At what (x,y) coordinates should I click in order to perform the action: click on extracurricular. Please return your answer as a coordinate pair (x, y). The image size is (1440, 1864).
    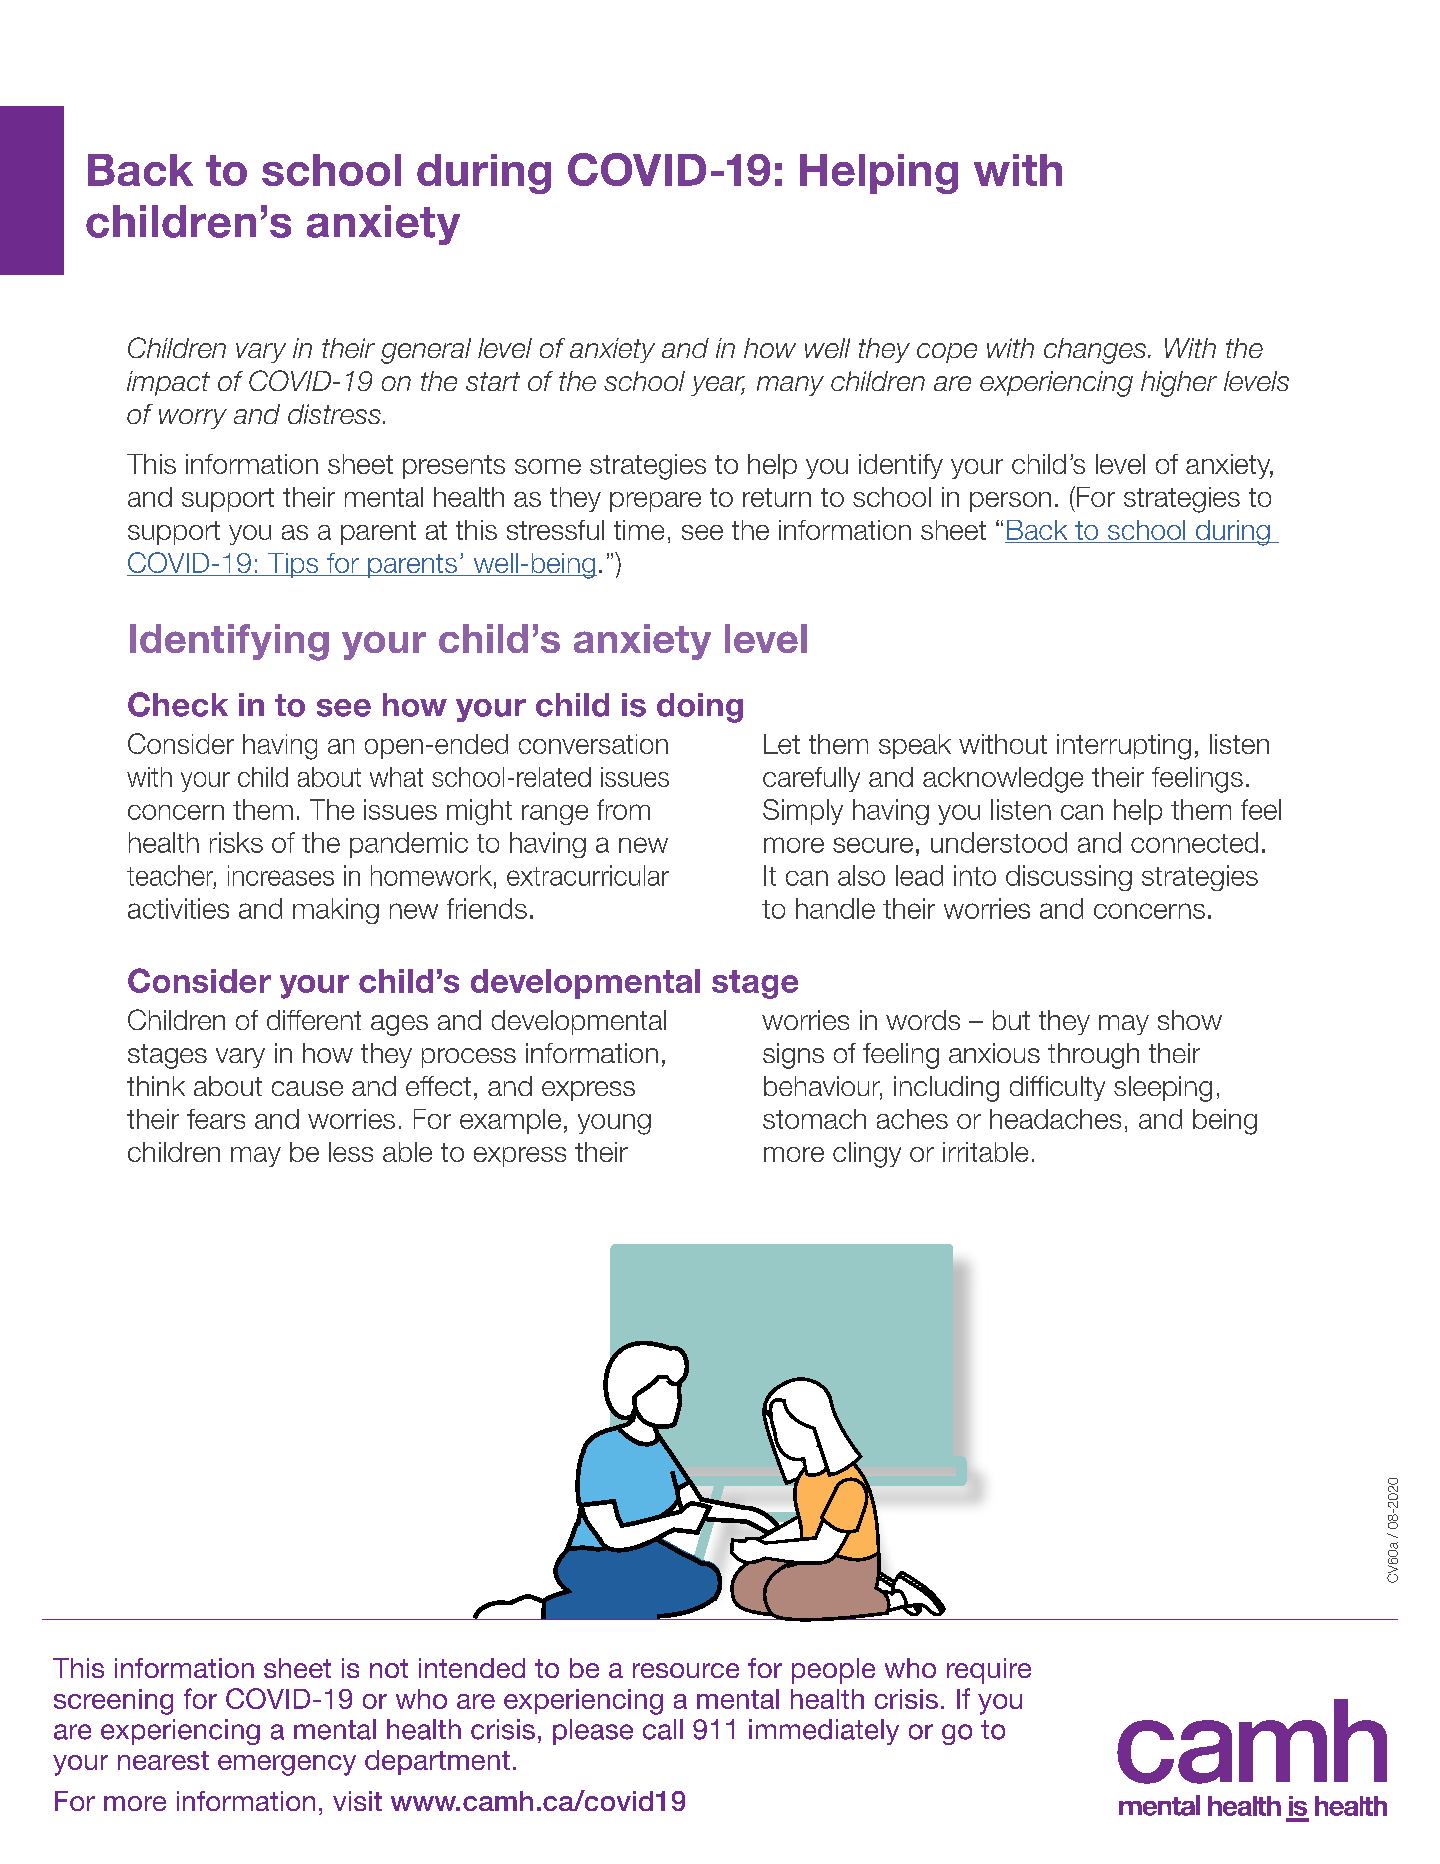
    Looking at the image, I should click on (588, 875).
